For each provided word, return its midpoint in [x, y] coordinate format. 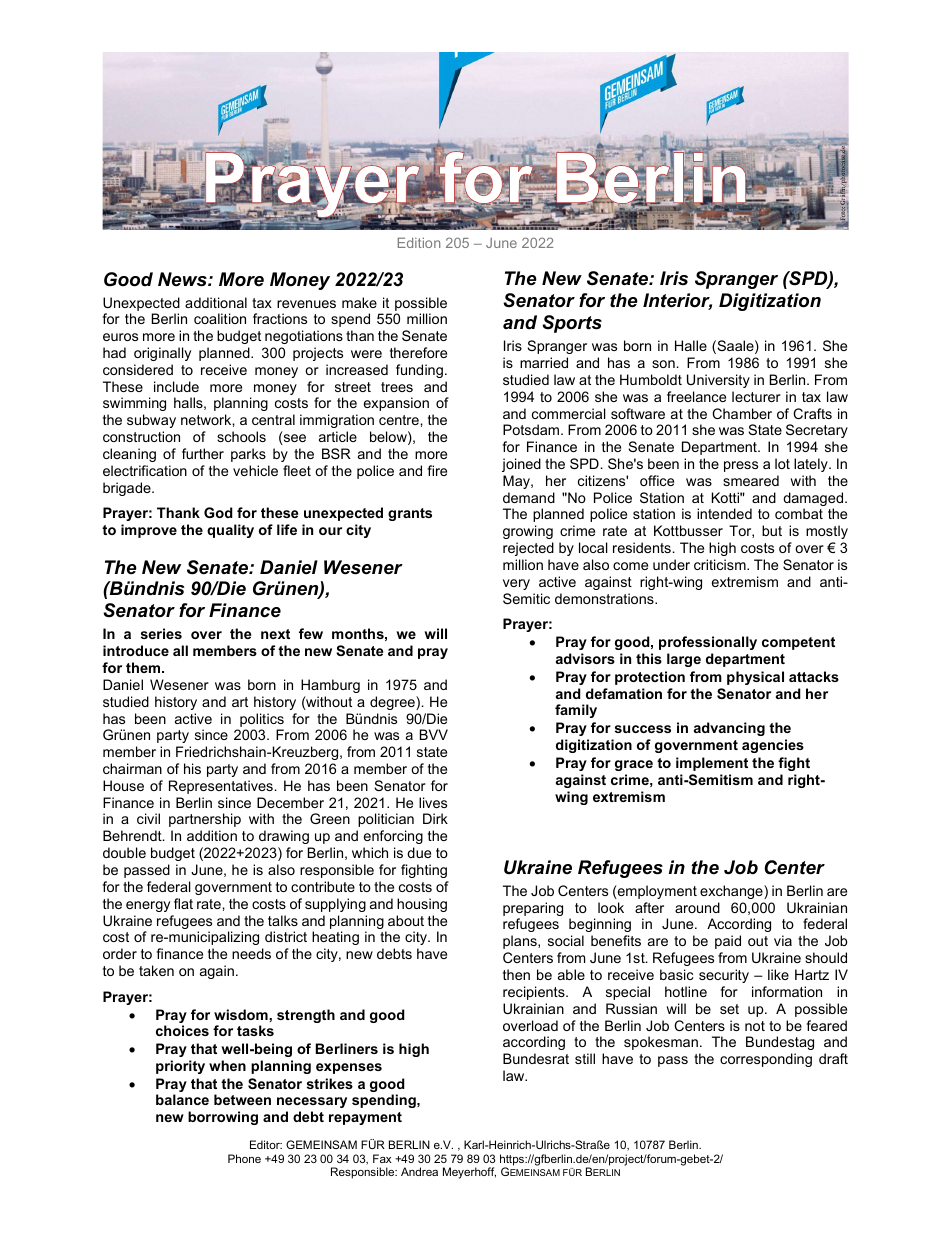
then [516, 974]
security [724, 976]
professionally [708, 643]
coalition [220, 318]
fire [437, 470]
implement [712, 764]
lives [433, 802]
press [741, 466]
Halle [691, 345]
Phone [244, 1158]
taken [156, 970]
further [203, 453]
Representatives [221, 787]
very [516, 584]
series [161, 633]
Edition [419, 242]
